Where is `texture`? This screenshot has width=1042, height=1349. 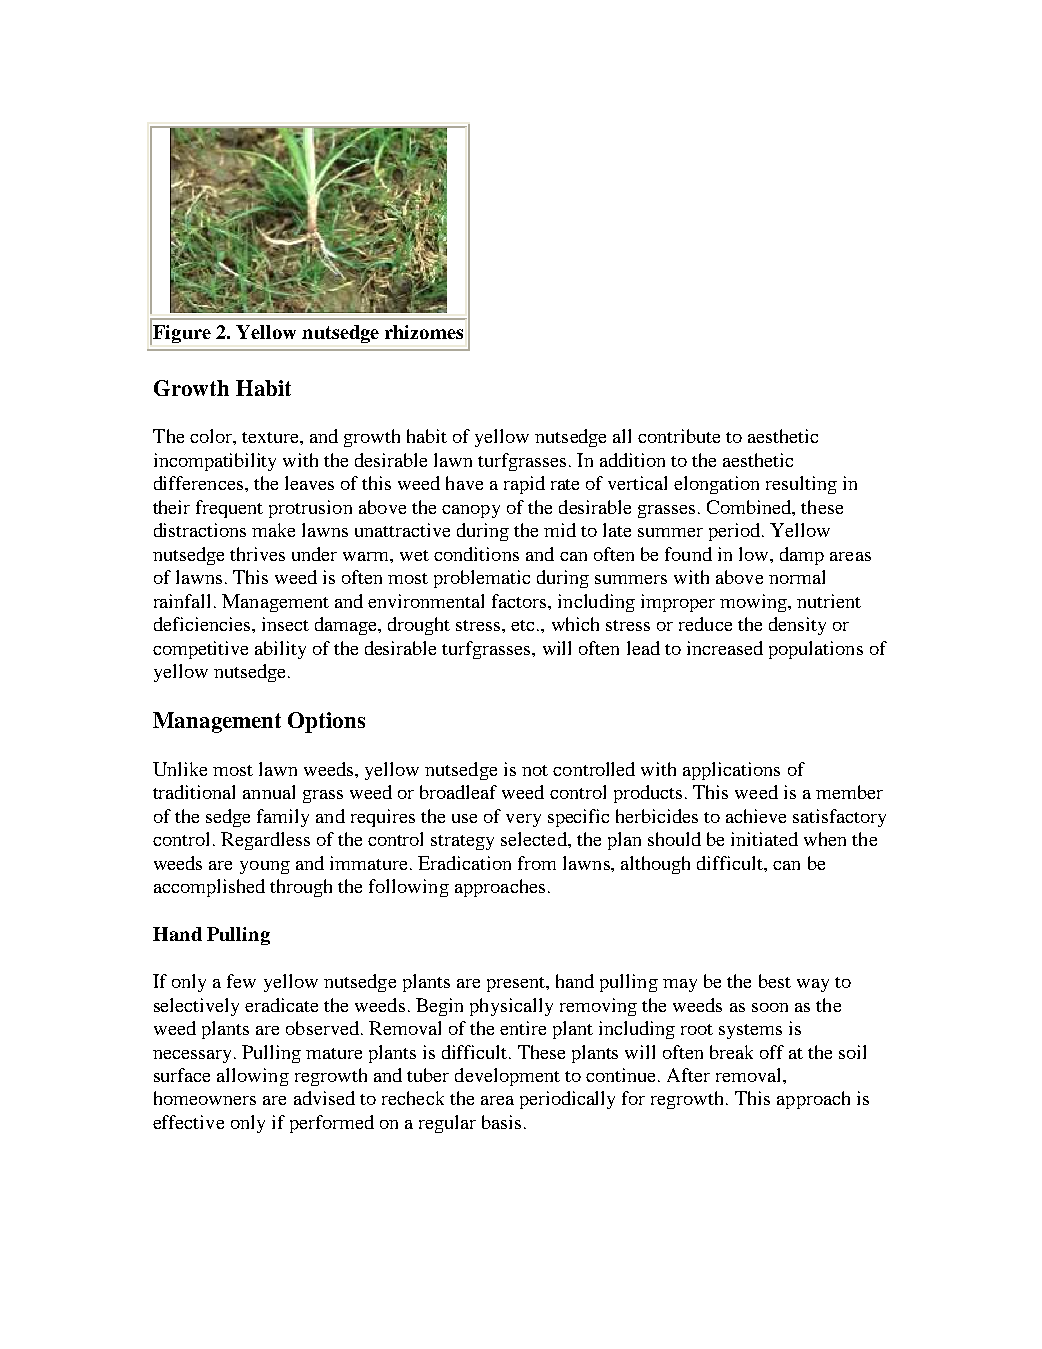
texture is located at coordinates (271, 437).
